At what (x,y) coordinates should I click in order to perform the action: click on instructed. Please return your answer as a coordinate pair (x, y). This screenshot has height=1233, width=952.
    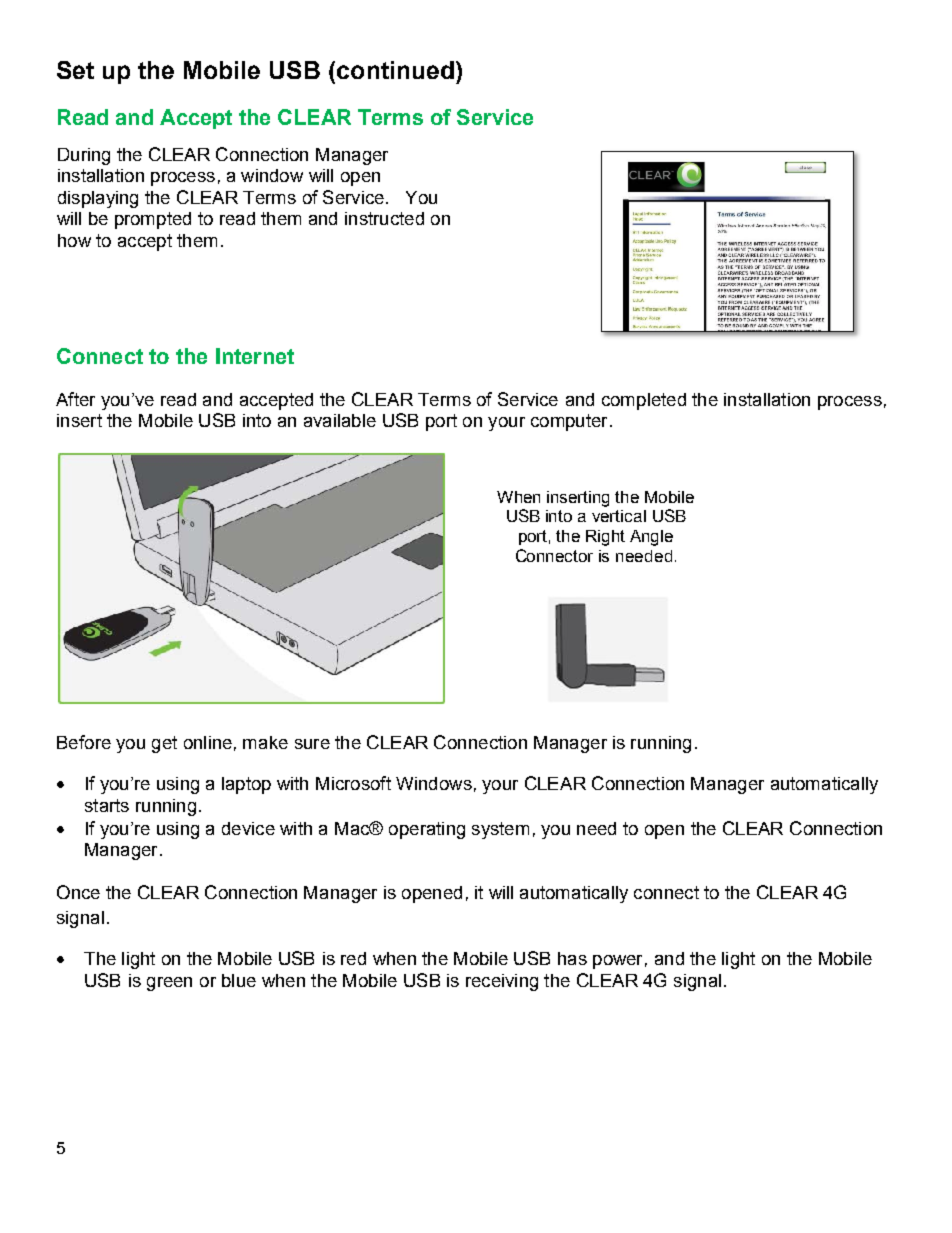
    Looking at the image, I should click on (384, 218).
